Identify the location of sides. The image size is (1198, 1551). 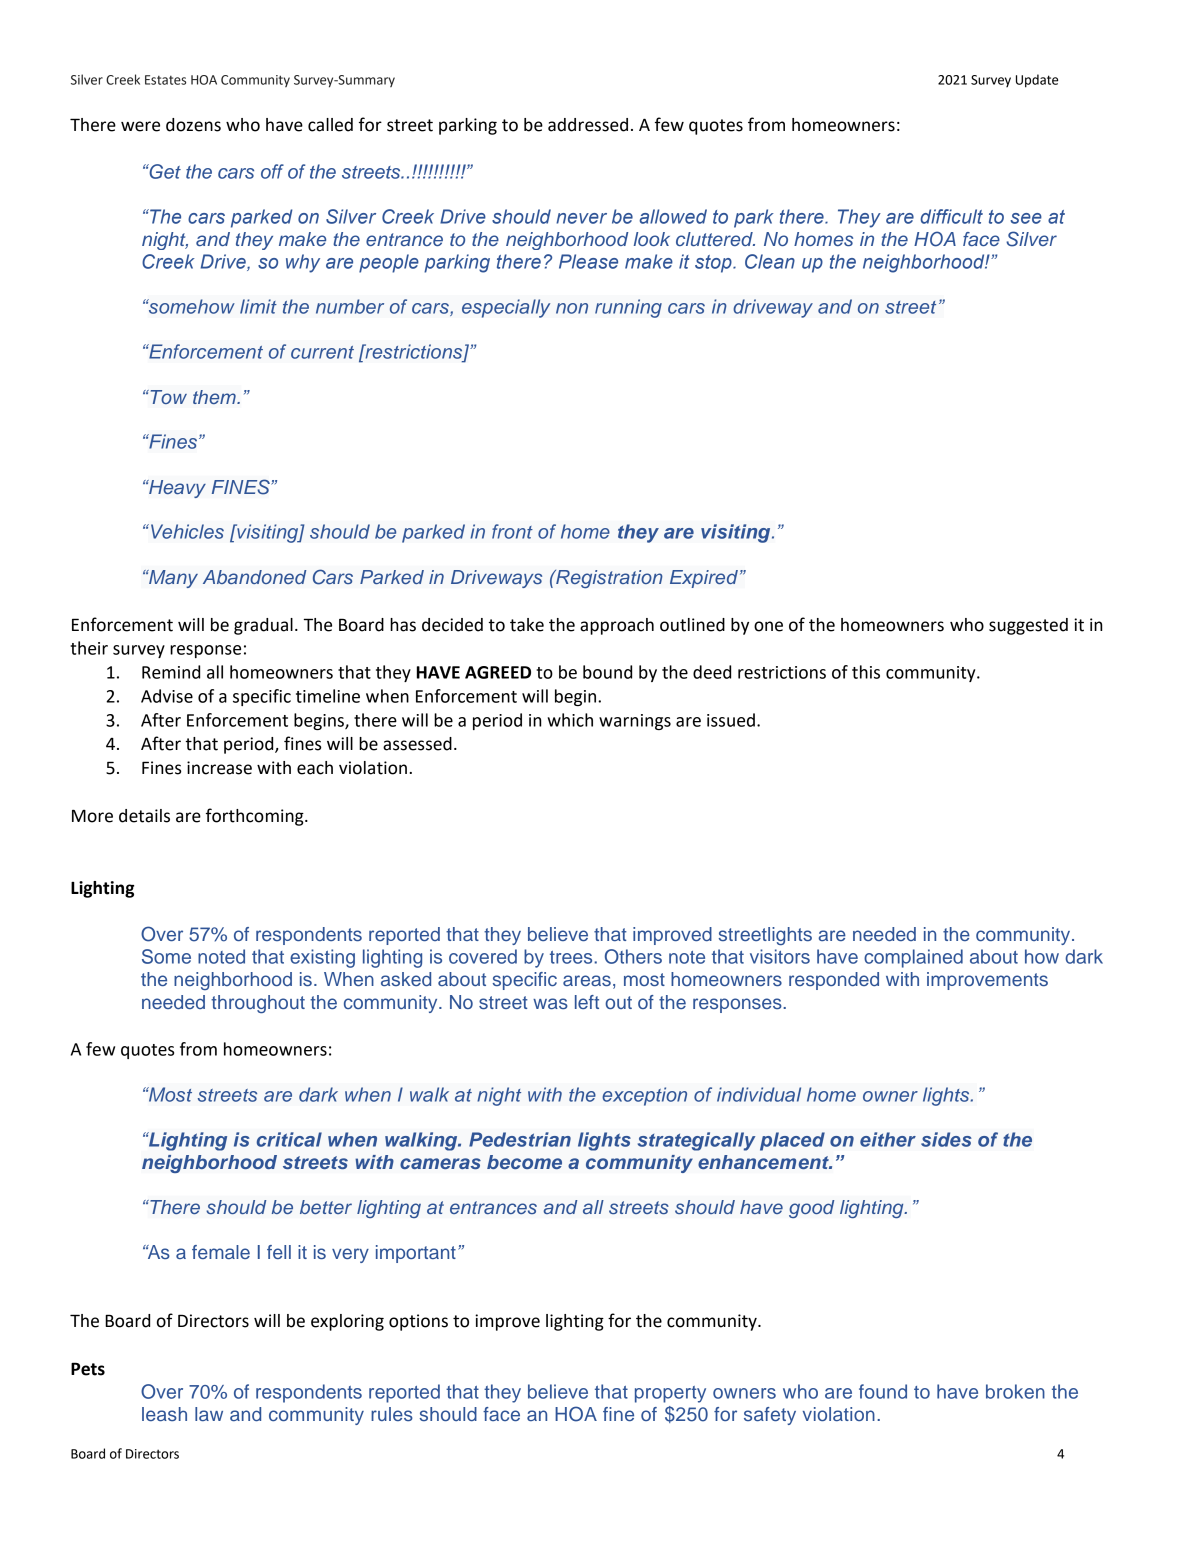
(946, 1139).
